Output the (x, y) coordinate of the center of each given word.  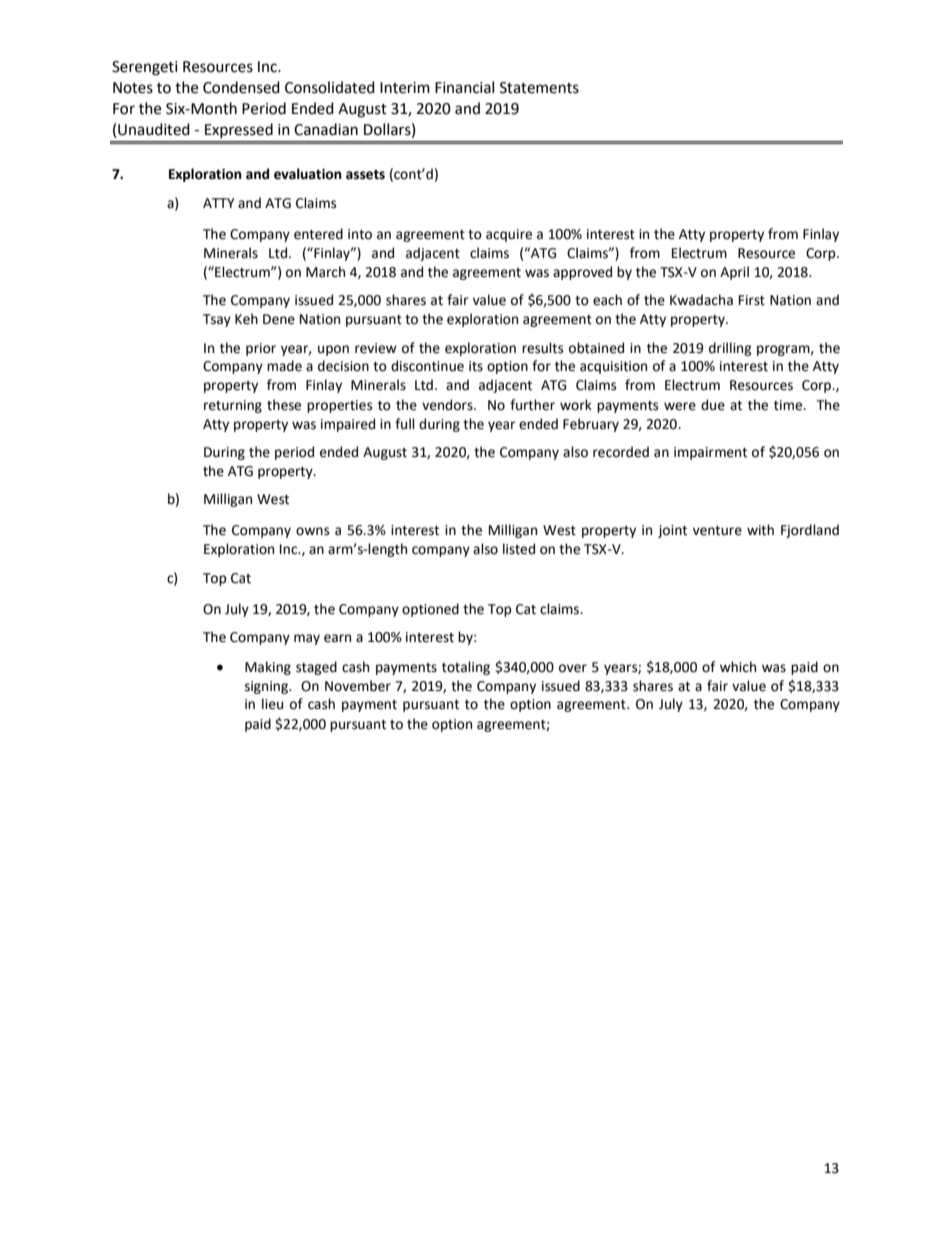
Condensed (241, 87)
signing (267, 687)
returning (233, 406)
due (713, 405)
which (738, 667)
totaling (466, 668)
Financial (464, 87)
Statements (539, 88)
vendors (448, 405)
